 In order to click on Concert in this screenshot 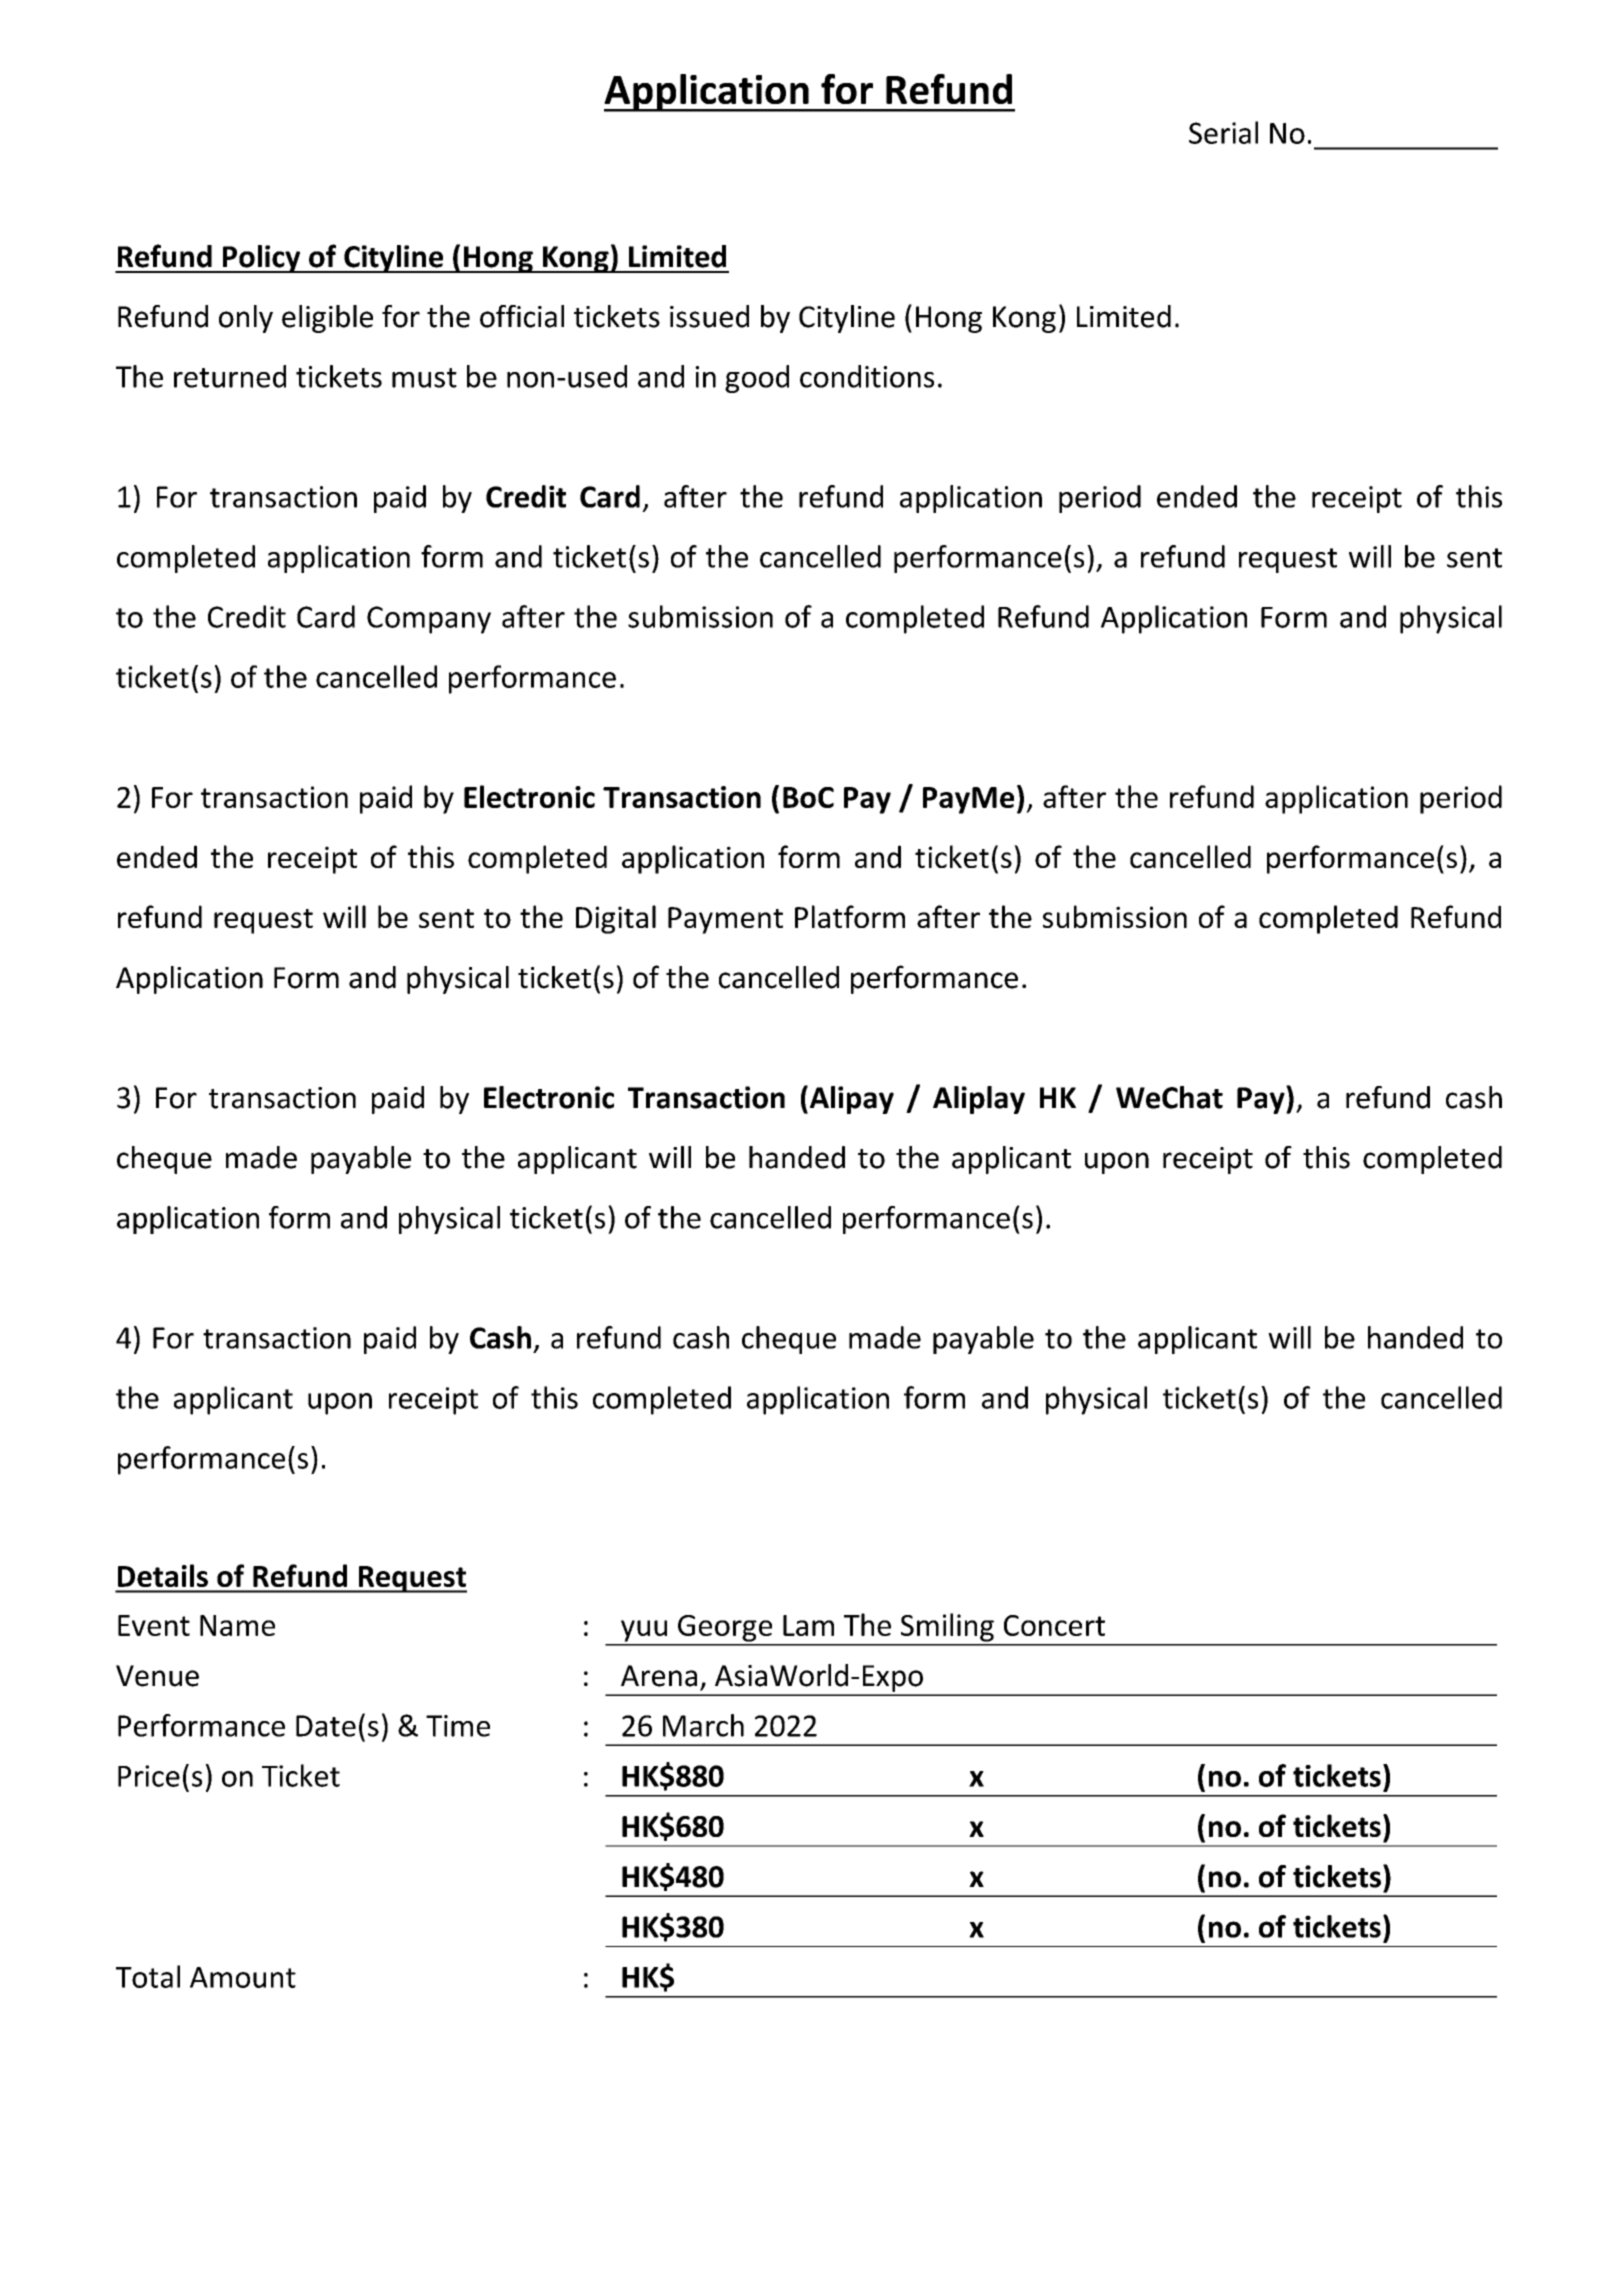, I will do `click(1054, 1625)`.
